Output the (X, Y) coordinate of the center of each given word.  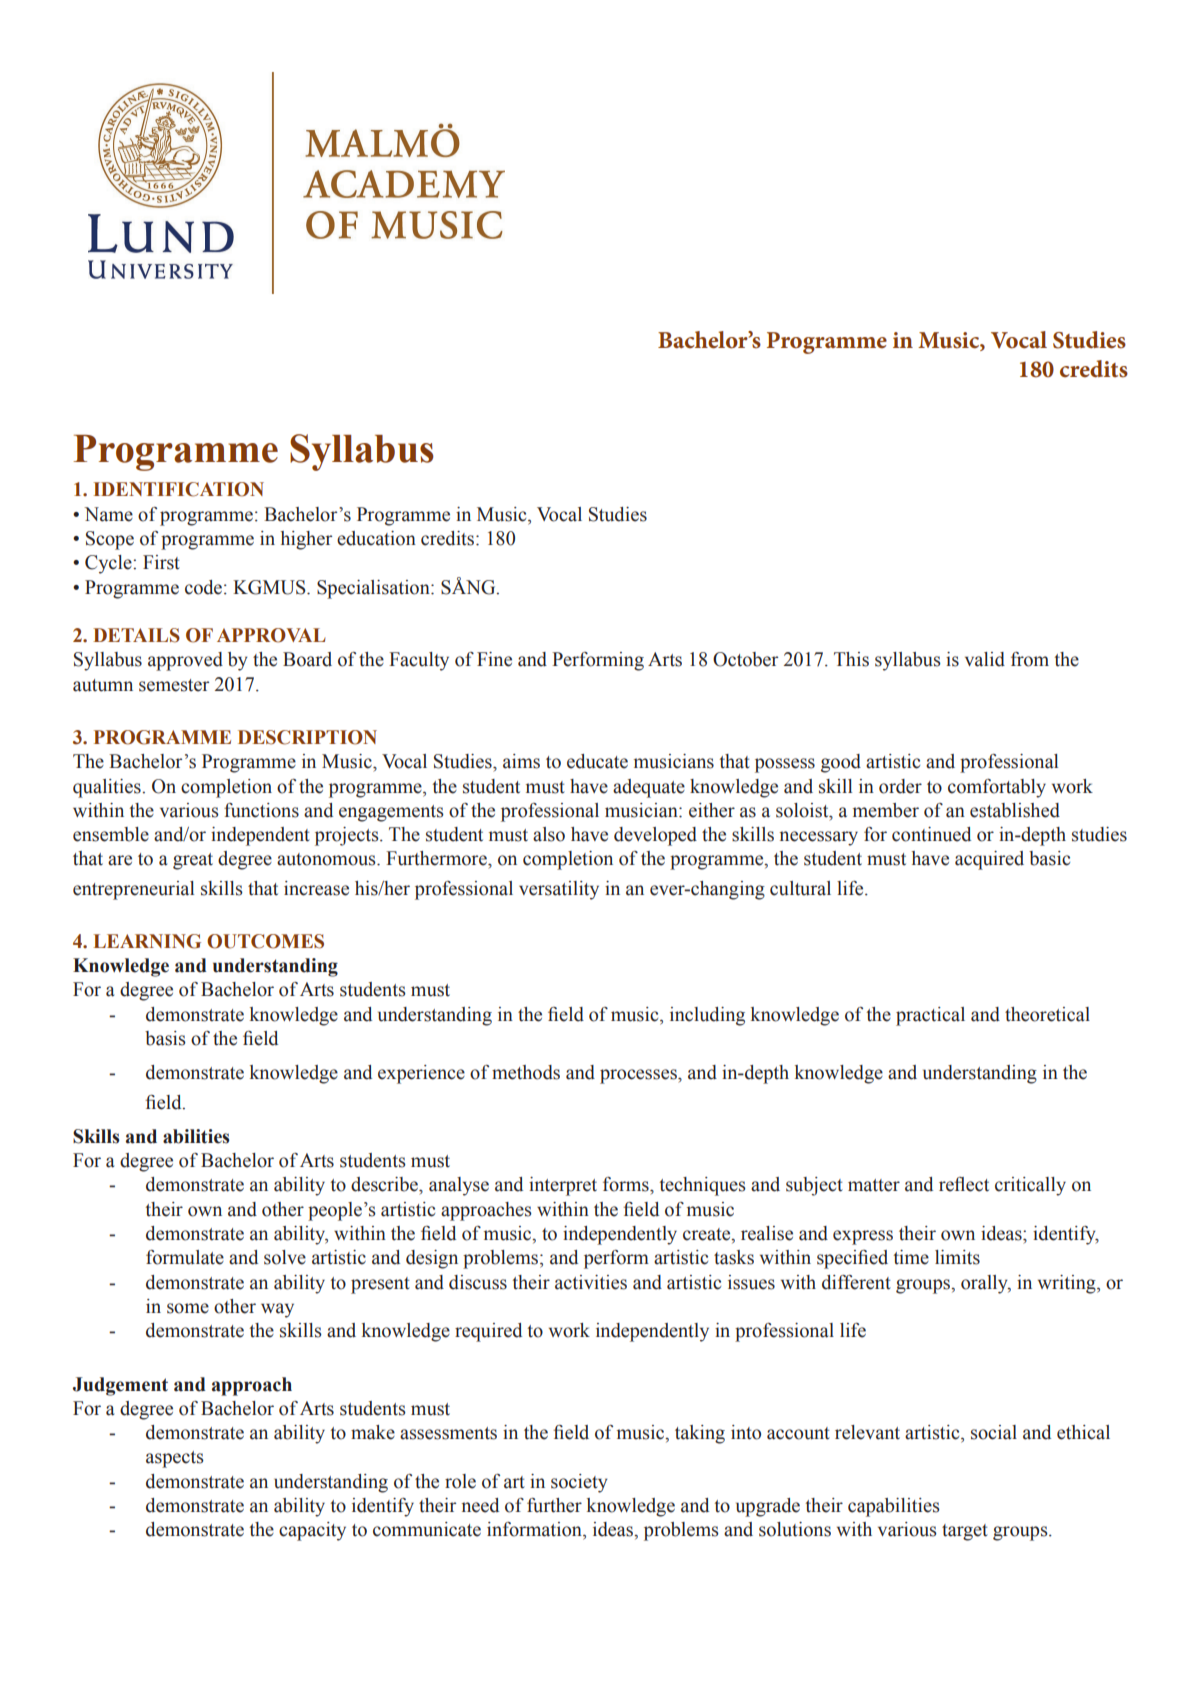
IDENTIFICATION (179, 489)
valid (985, 659)
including (707, 1016)
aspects (175, 1459)
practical (930, 1016)
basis (165, 1038)
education (376, 538)
